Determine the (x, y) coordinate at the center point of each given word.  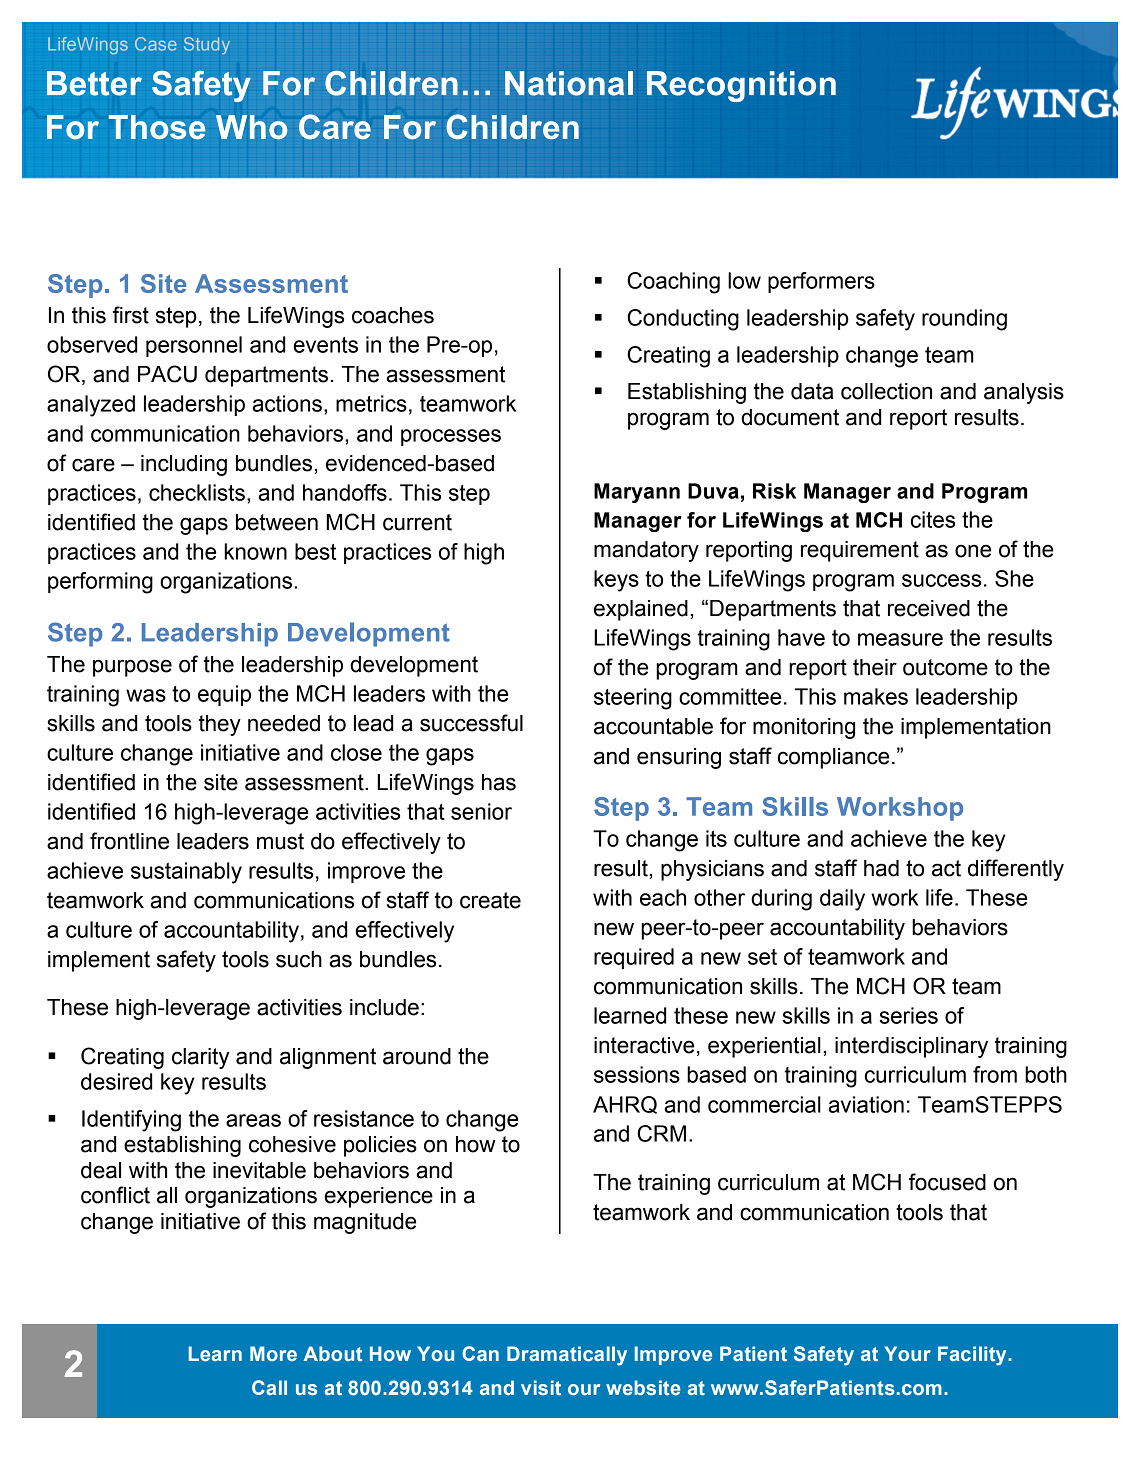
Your (907, 1353)
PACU (167, 374)
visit (541, 1387)
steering (633, 699)
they (220, 725)
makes (876, 696)
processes (451, 437)
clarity (200, 1058)
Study (207, 45)
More (273, 1353)
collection (886, 391)
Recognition (741, 86)
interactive (644, 1045)
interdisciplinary (911, 1047)
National (569, 83)
